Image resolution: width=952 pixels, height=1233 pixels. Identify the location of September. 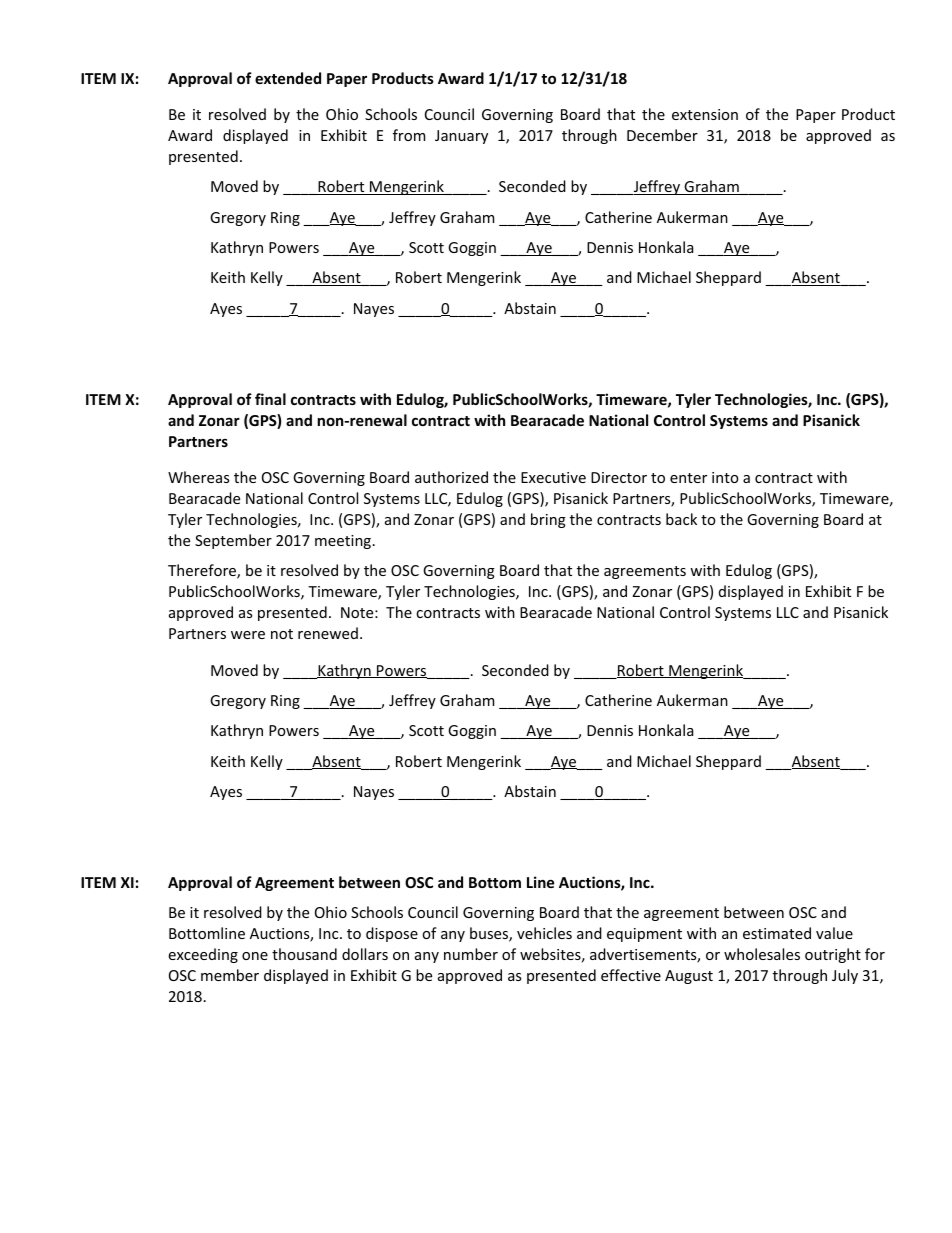
(233, 541).
